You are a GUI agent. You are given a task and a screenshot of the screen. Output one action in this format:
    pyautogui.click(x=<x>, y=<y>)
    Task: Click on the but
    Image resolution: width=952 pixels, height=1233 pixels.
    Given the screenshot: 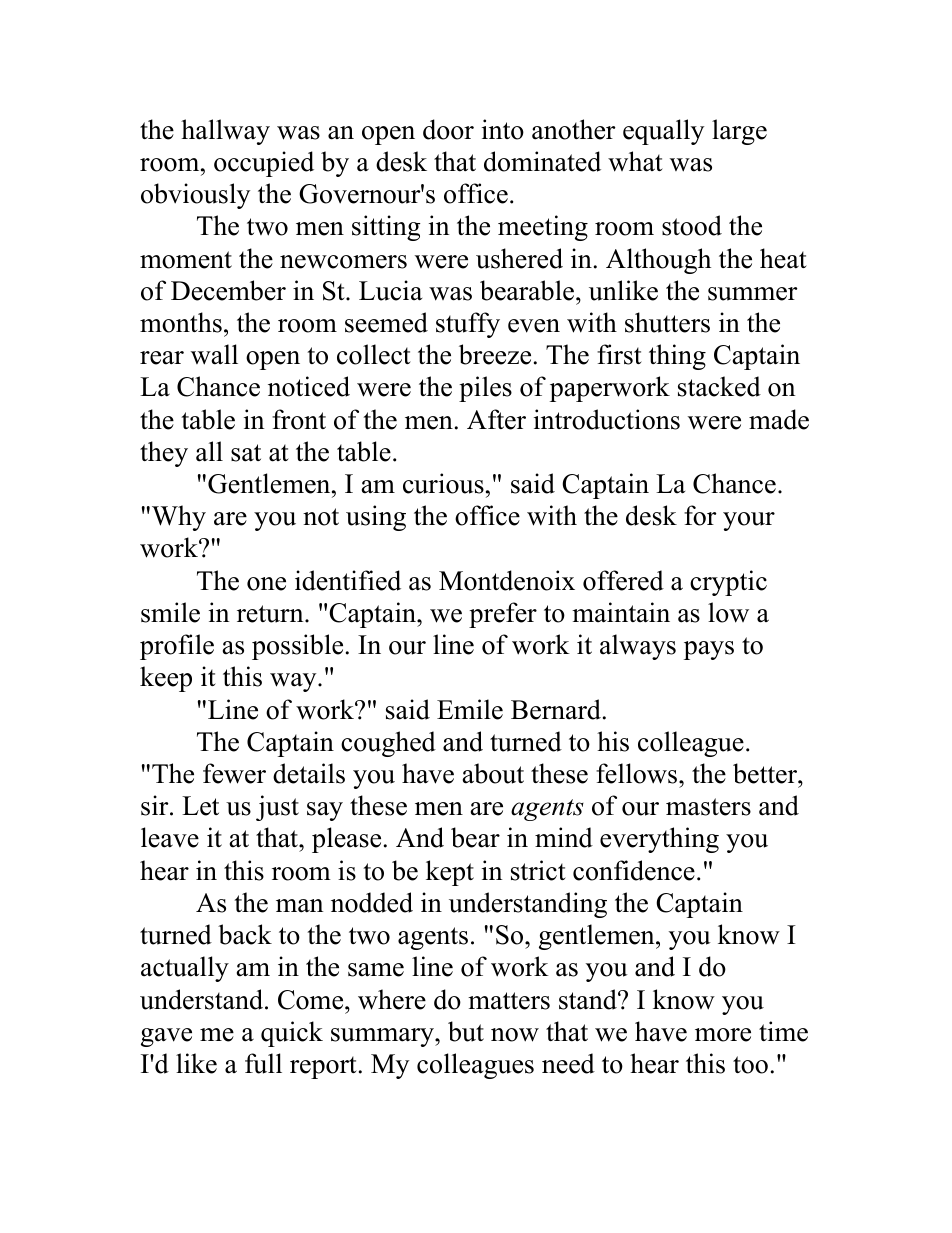 What is the action you would take?
    pyautogui.click(x=466, y=1031)
